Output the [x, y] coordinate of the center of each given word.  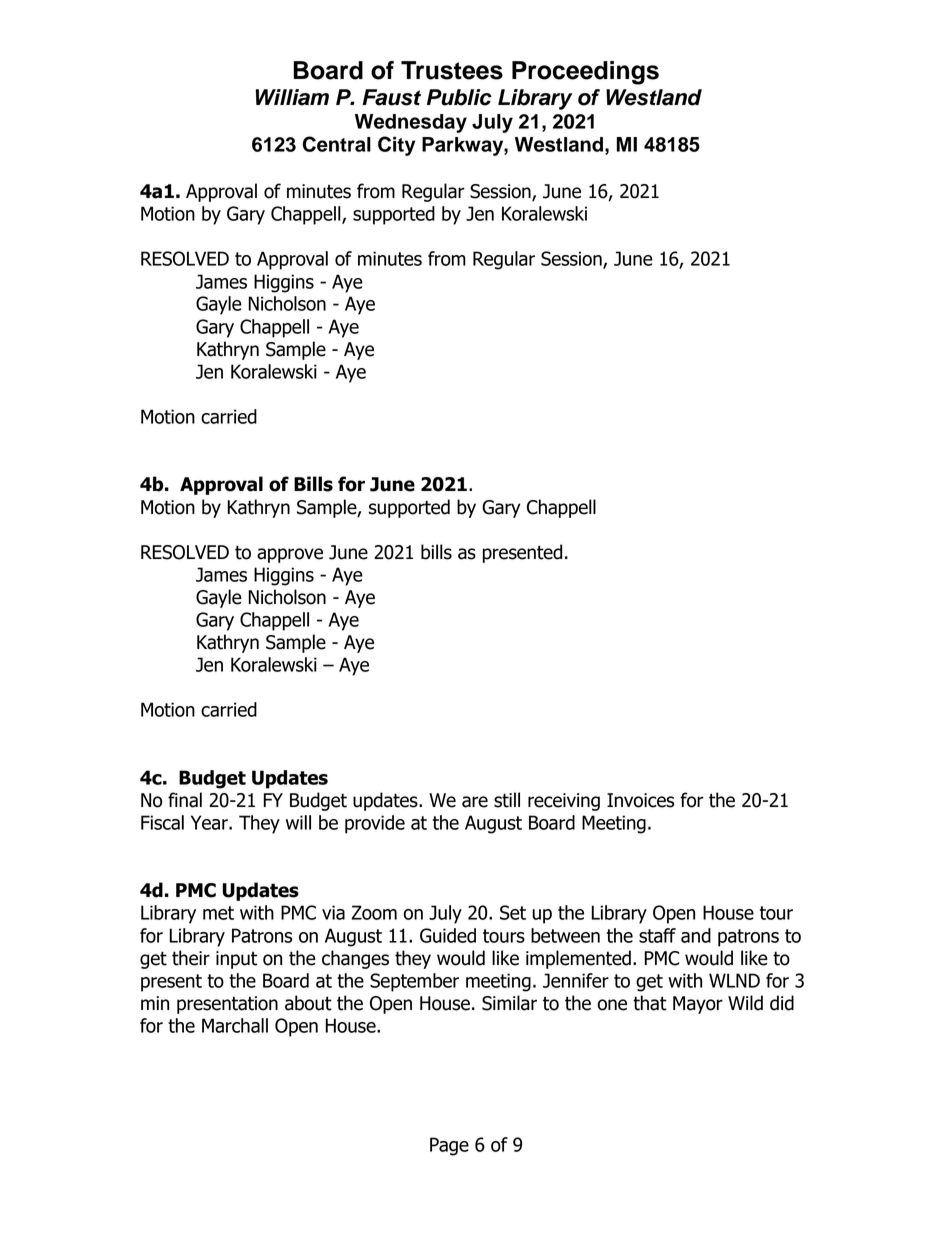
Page [449, 1146]
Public [459, 97]
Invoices [640, 800]
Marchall [235, 1025]
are [475, 802]
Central [337, 144]
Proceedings [585, 73]
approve [290, 555]
